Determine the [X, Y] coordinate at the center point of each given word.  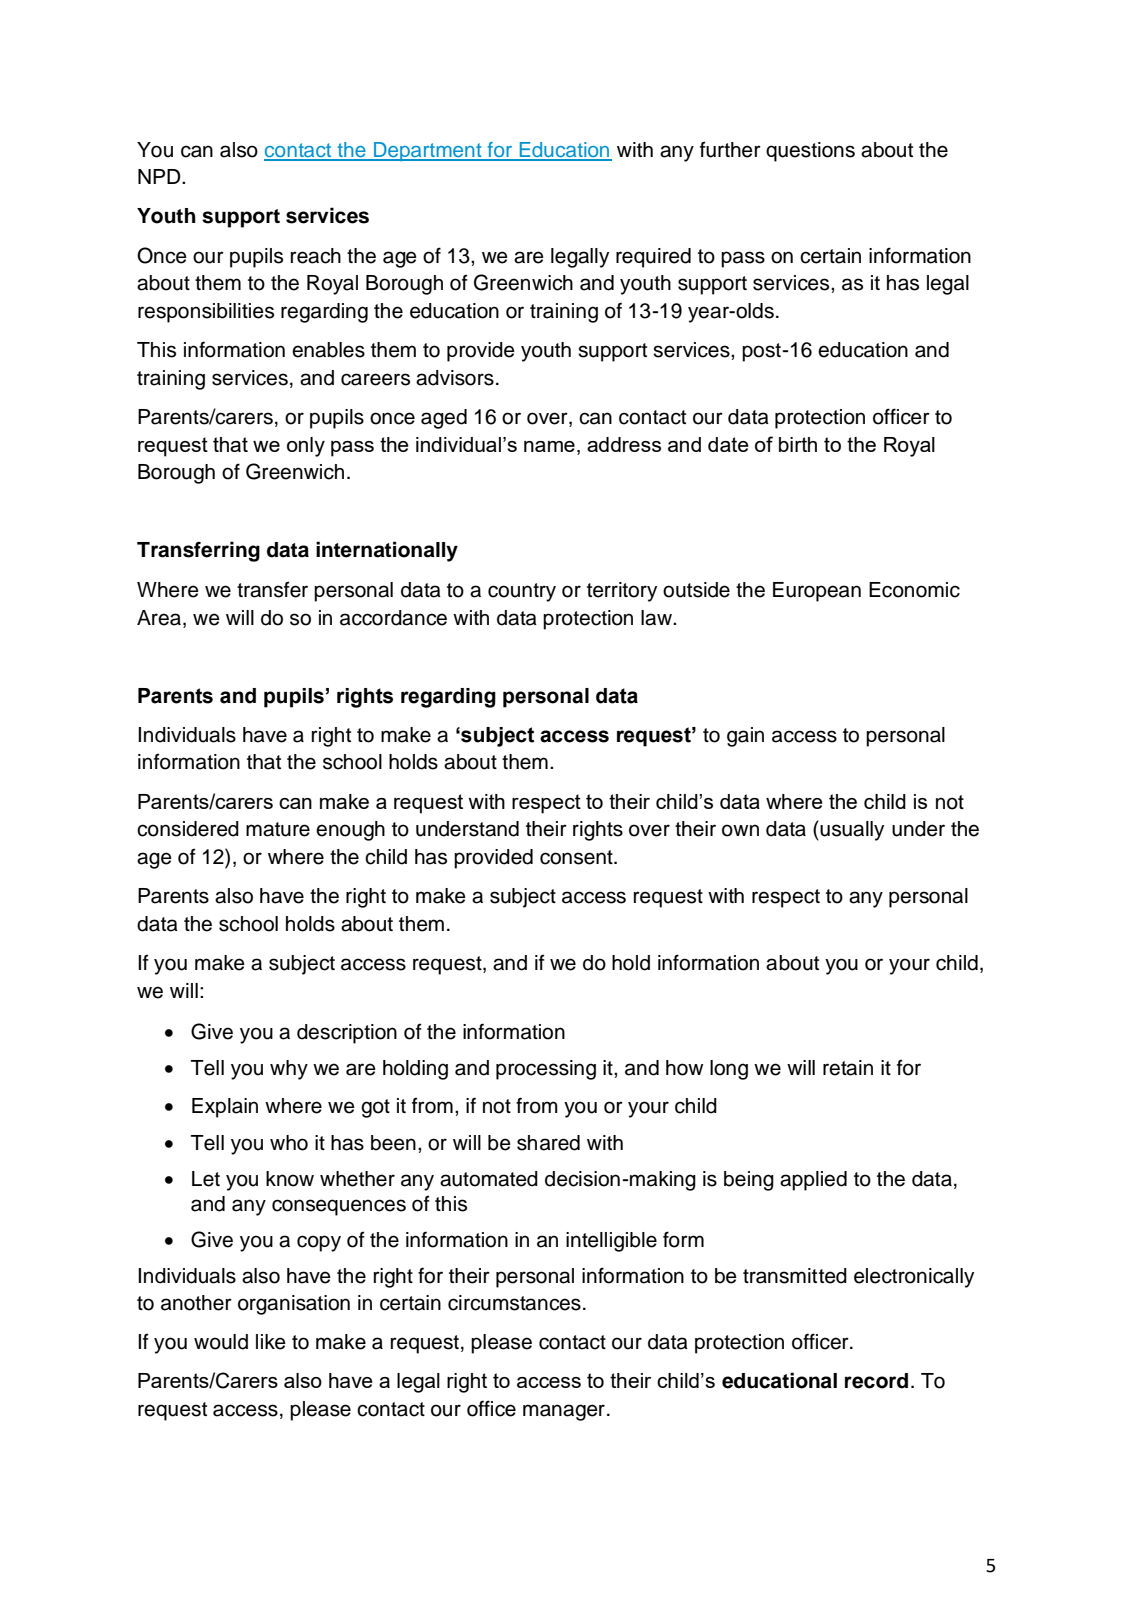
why [289, 1070]
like [271, 1342]
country [522, 592]
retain [848, 1068]
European [817, 592]
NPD [160, 176]
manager [564, 1412]
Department [428, 151]
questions [810, 152]
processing [546, 1070]
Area [159, 618]
